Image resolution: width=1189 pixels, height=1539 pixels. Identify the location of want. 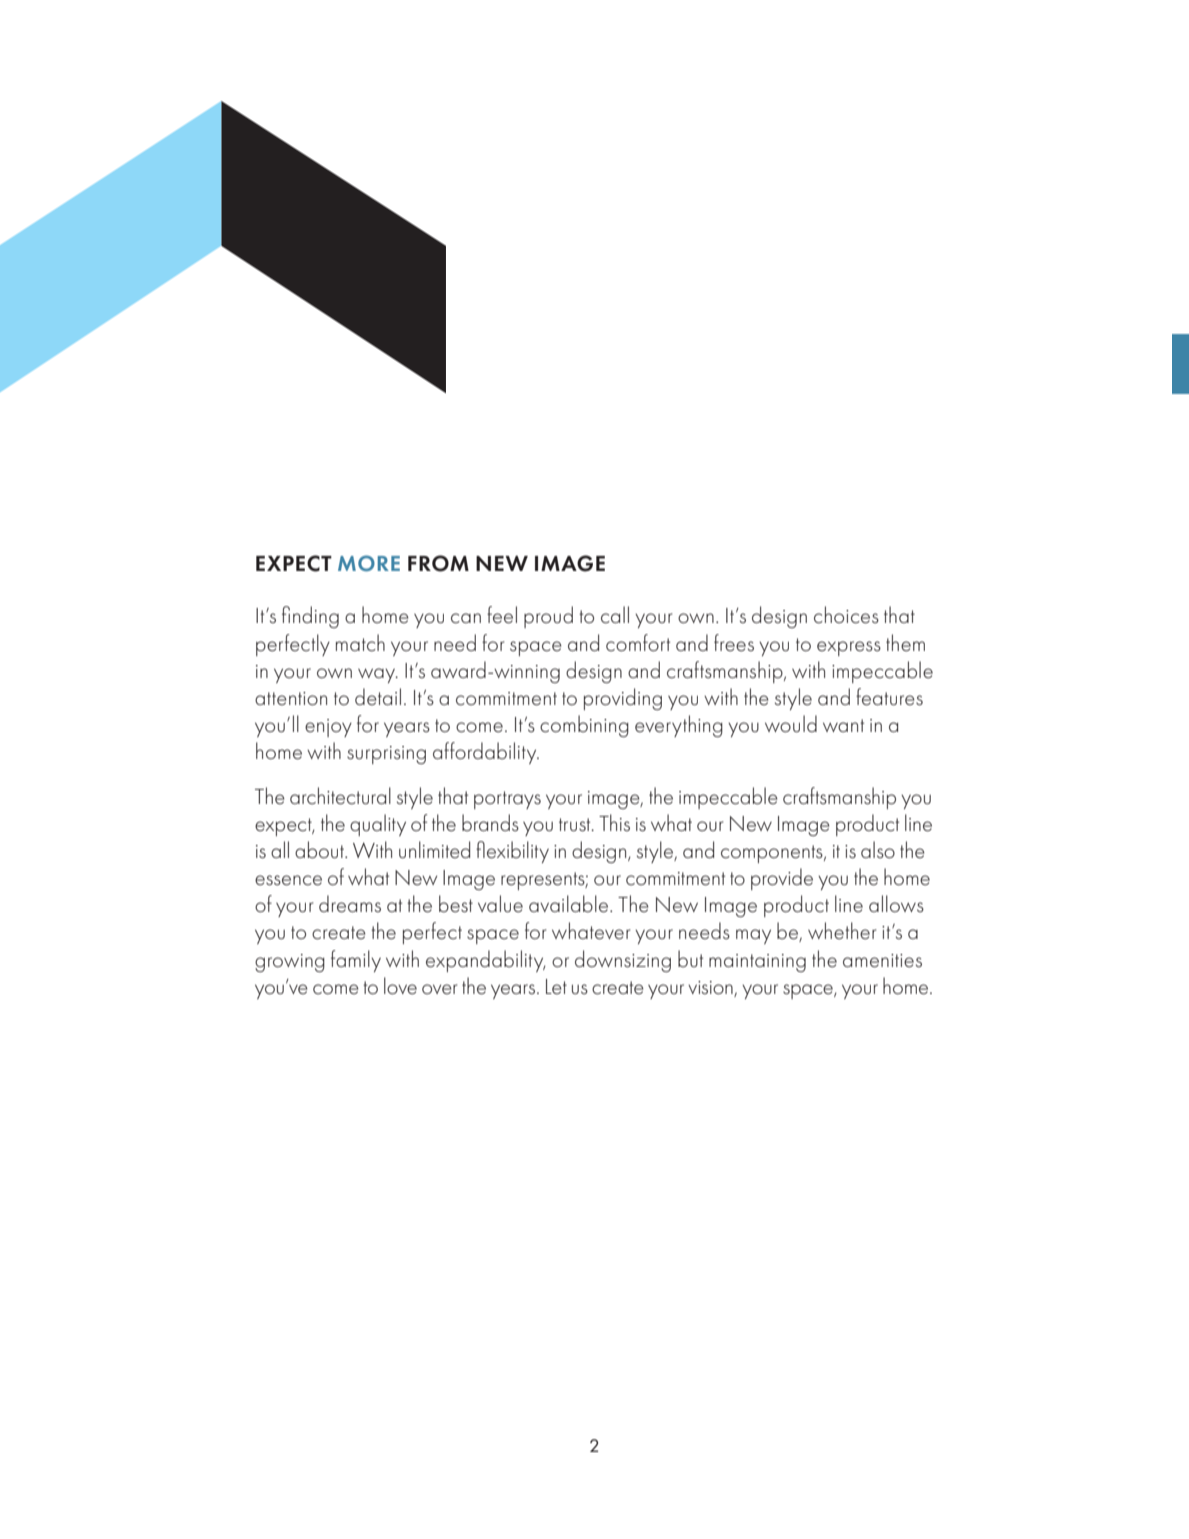
(843, 725).
